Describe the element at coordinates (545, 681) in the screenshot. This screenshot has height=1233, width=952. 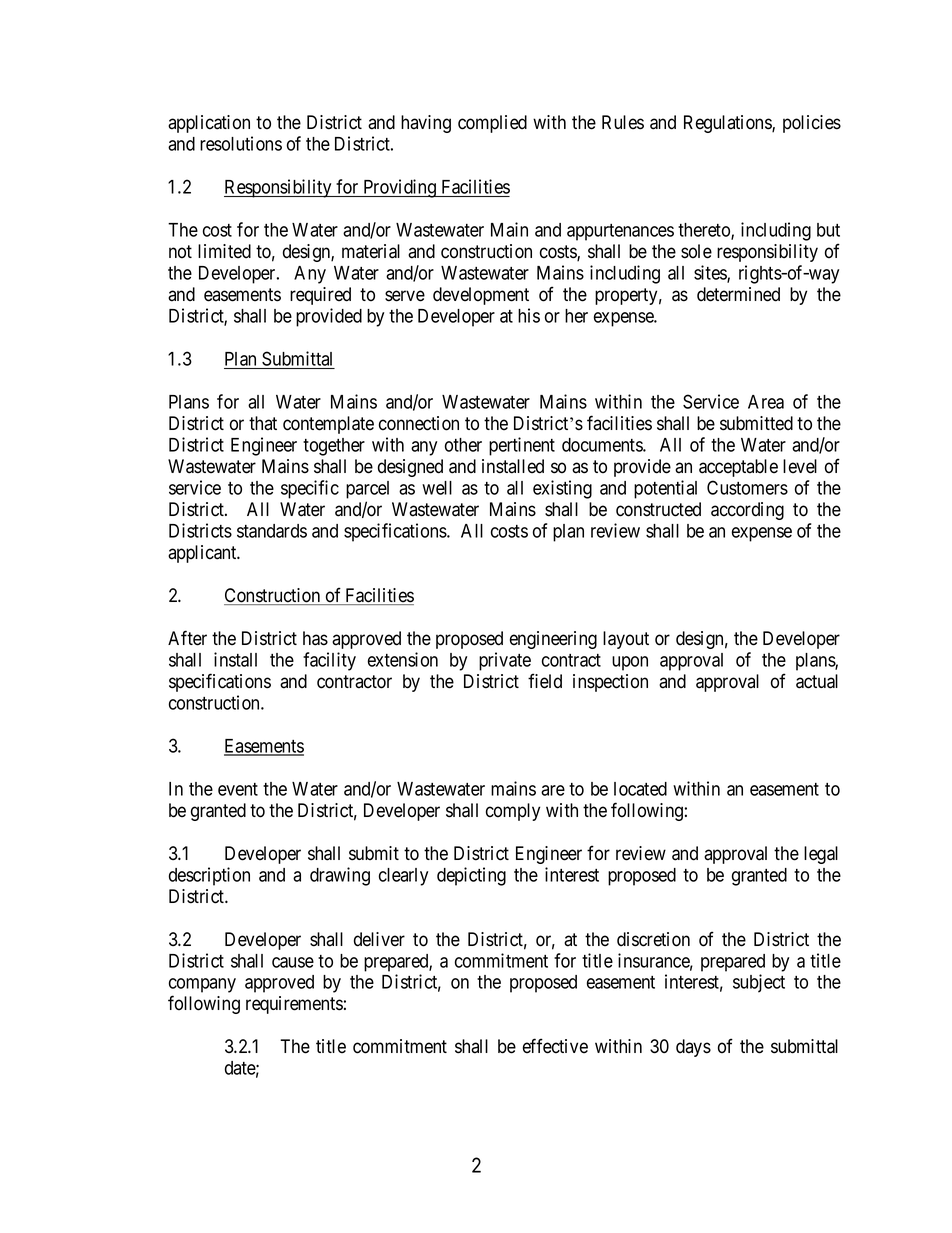
I see `field` at that location.
